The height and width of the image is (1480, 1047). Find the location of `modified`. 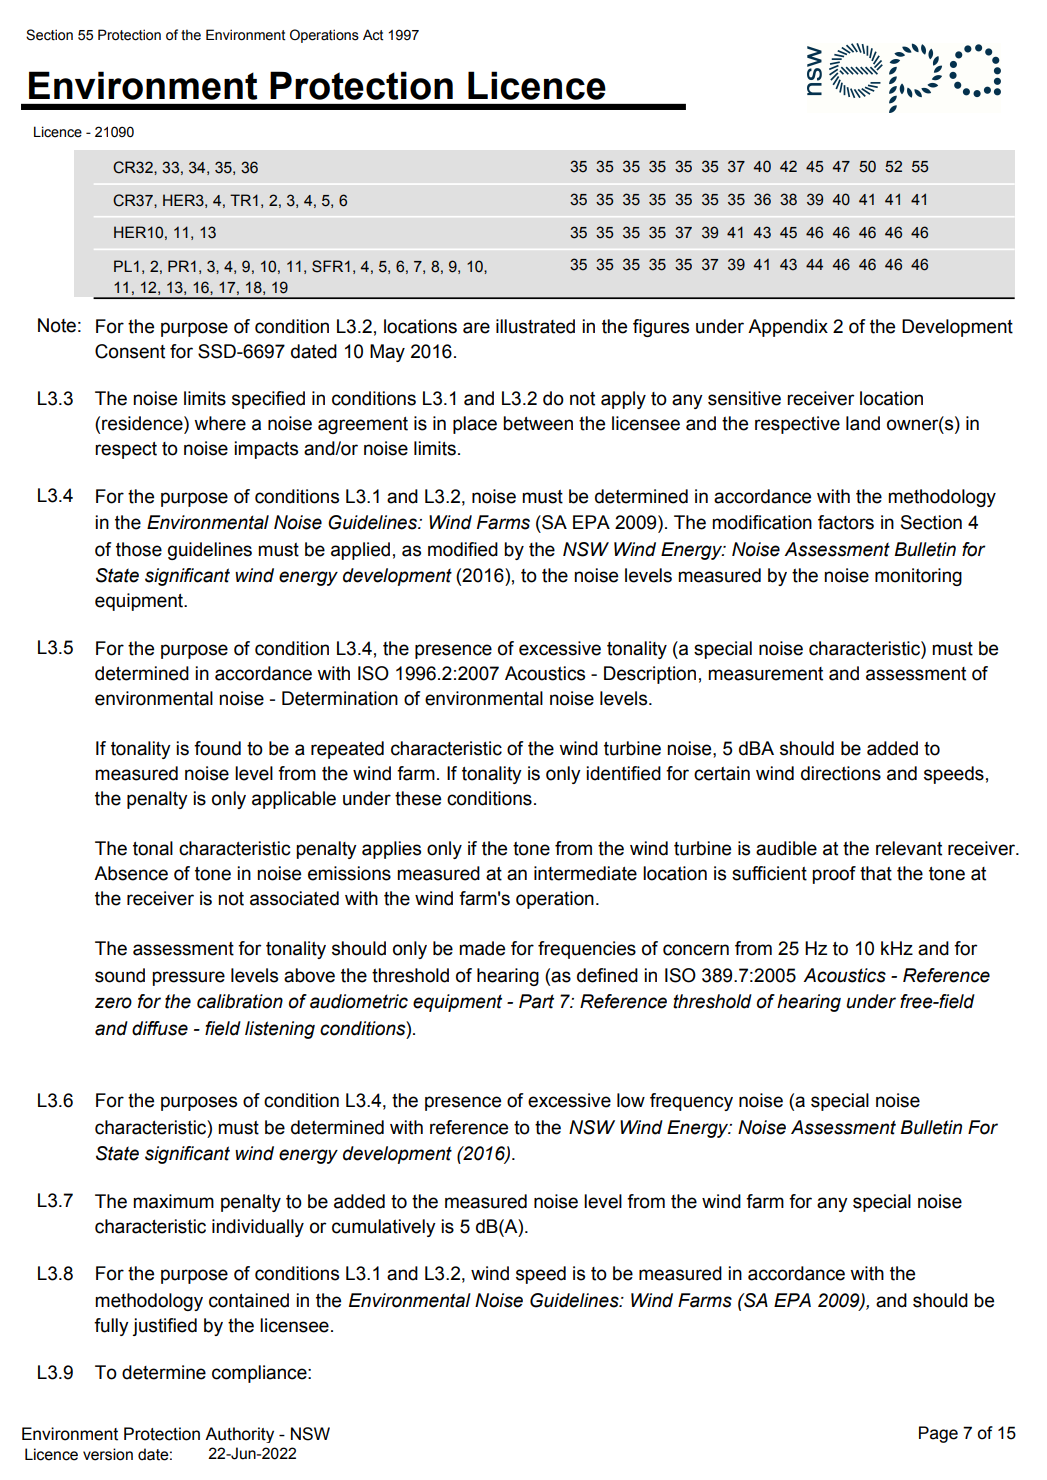

modified is located at coordinates (463, 549).
